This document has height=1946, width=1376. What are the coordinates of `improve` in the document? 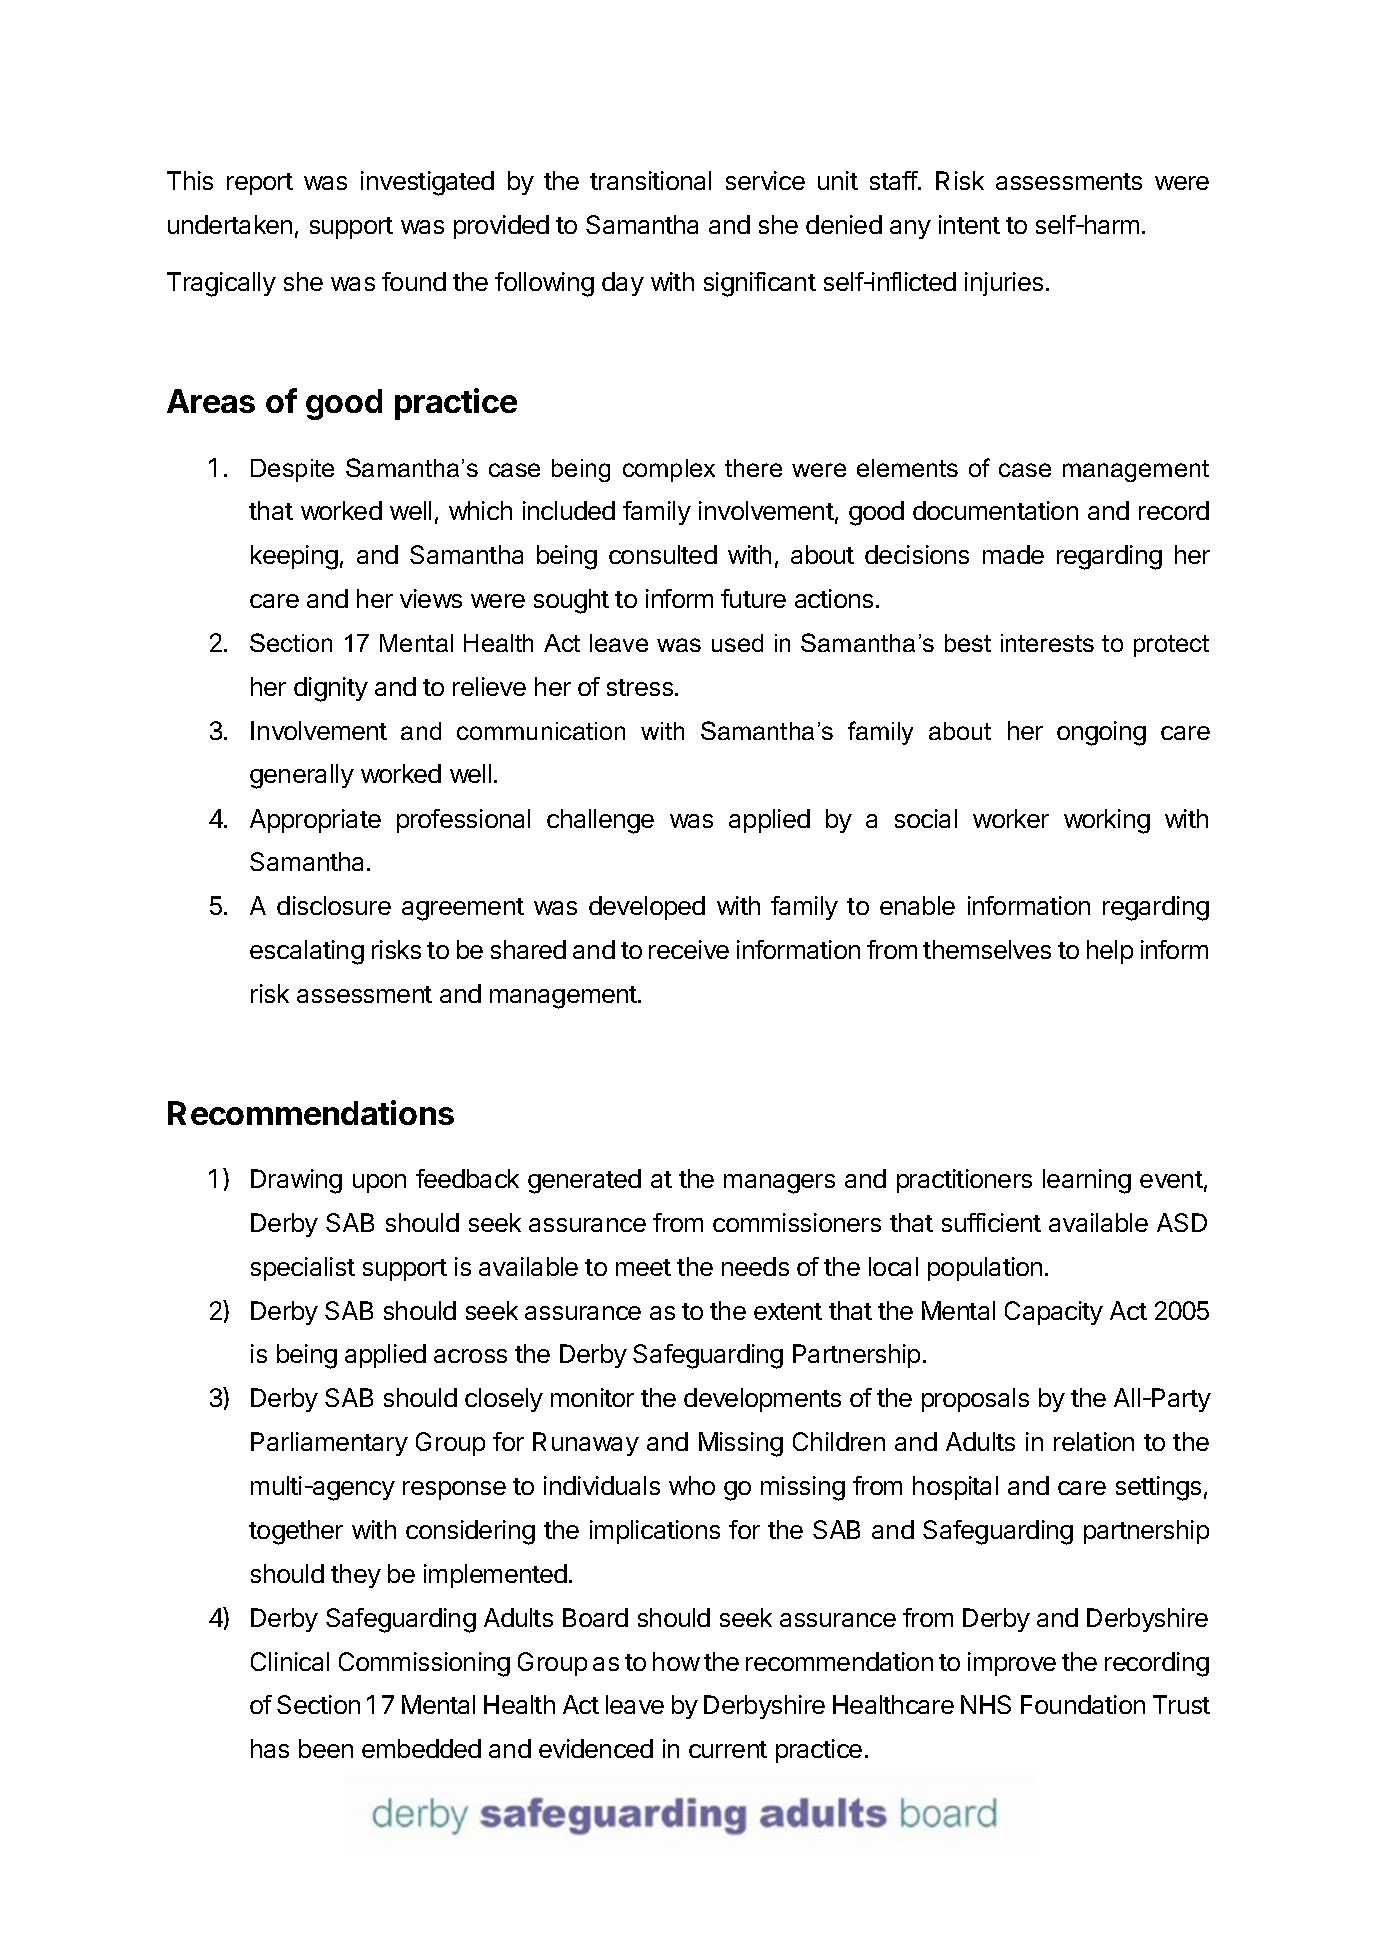 It's located at (1012, 1664).
